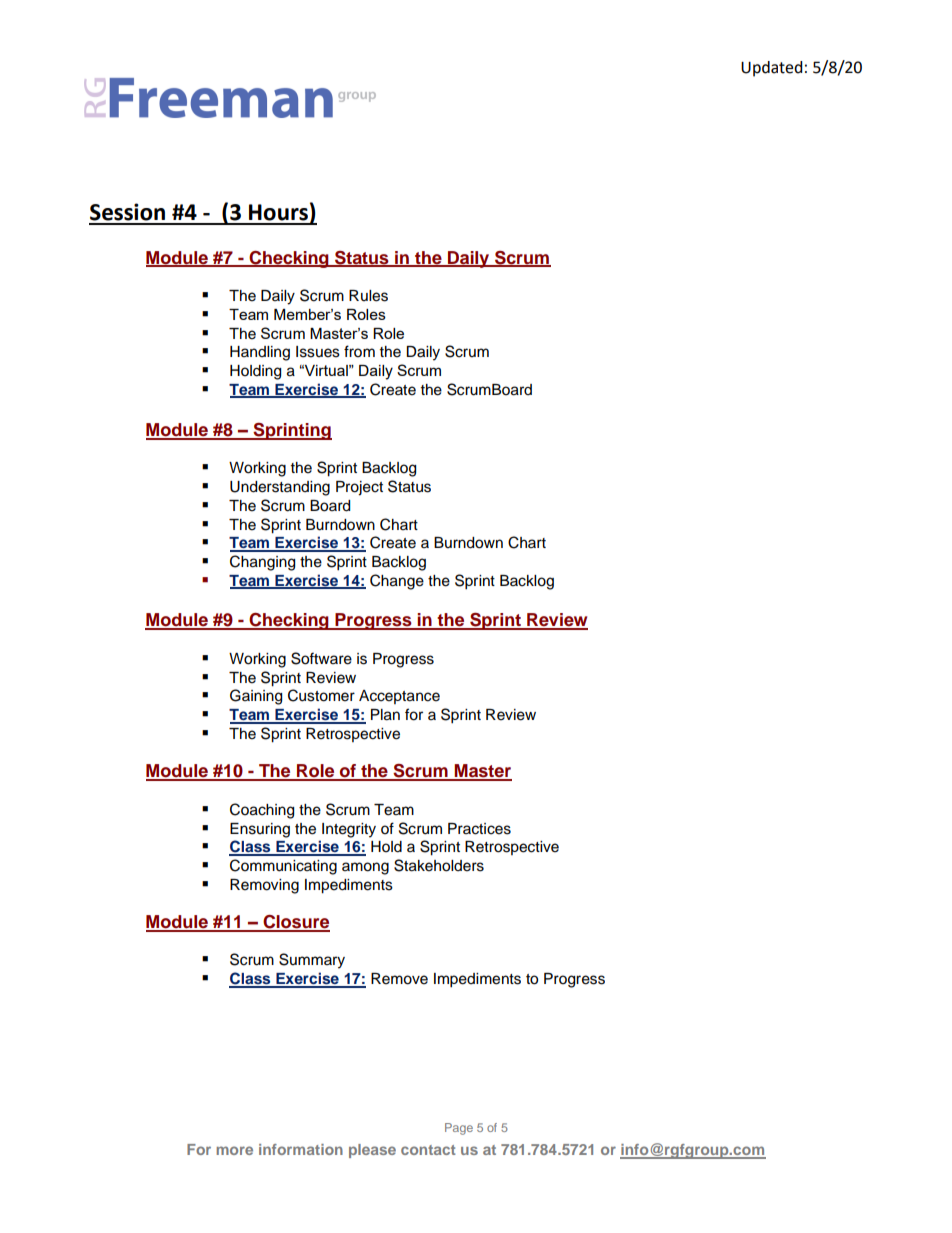 Image resolution: width=952 pixels, height=1233 pixels. I want to click on Updated, so click(772, 69).
